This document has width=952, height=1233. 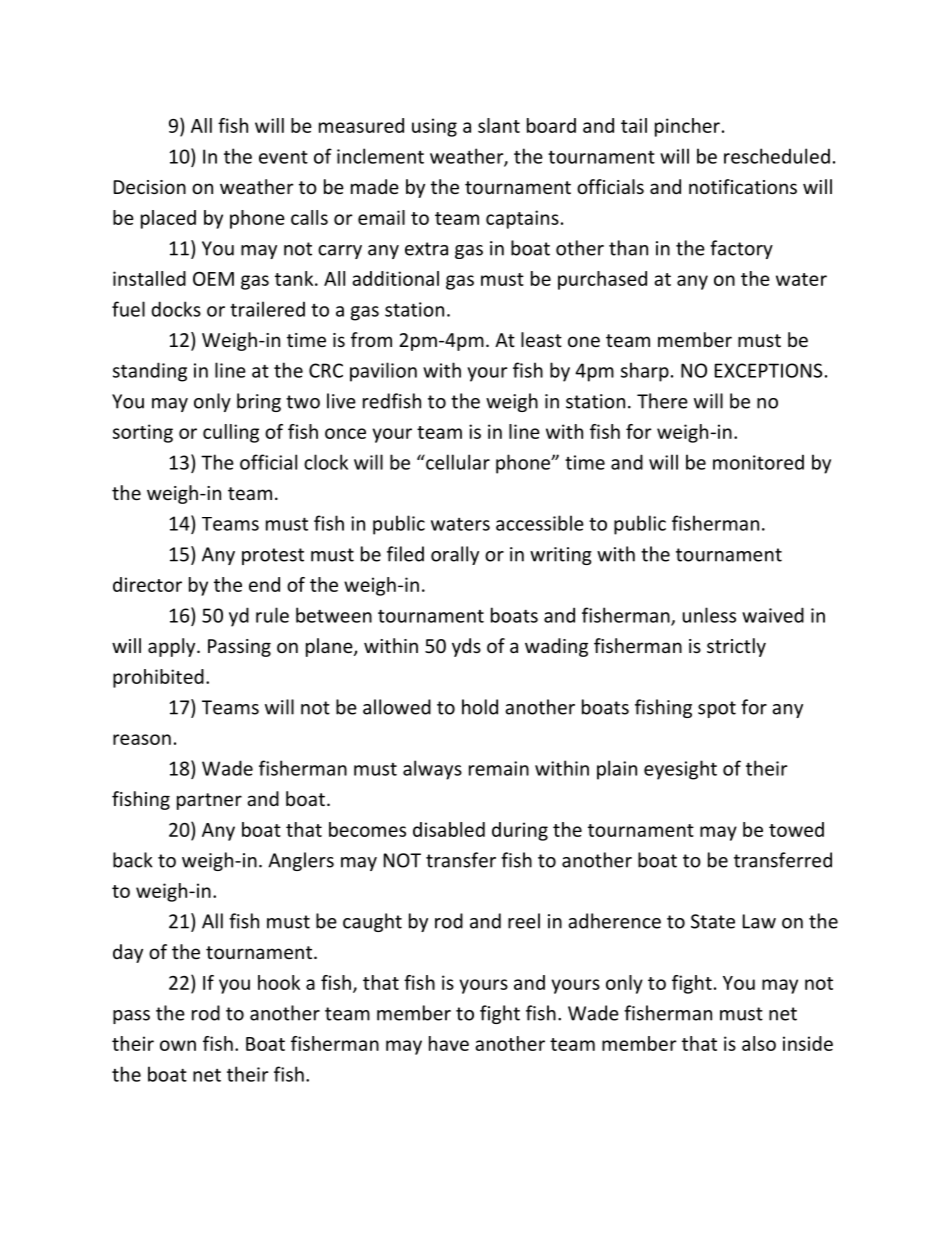 I want to click on orally, so click(x=455, y=555).
